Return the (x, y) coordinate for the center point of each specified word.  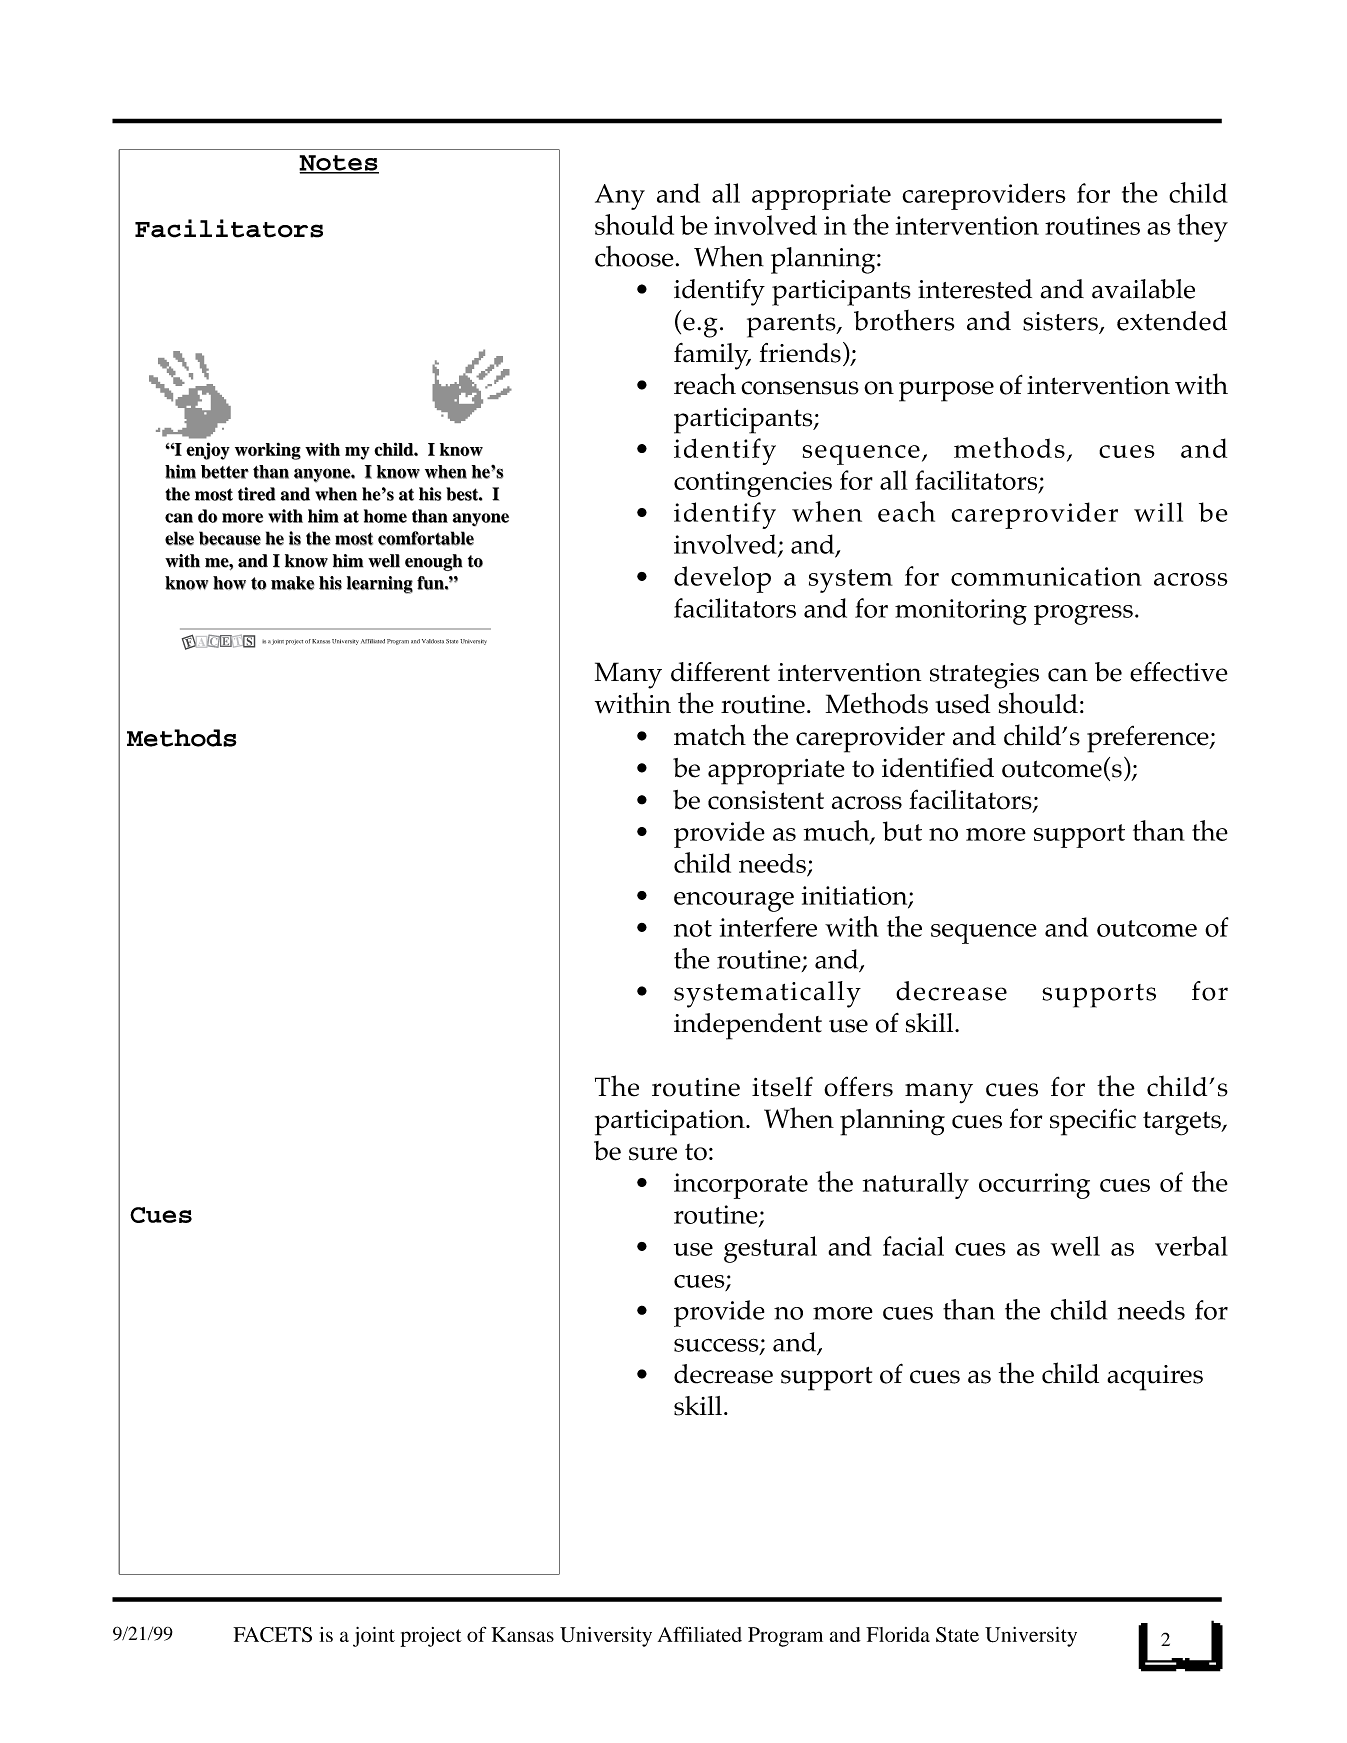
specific (1093, 1122)
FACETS (272, 1635)
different (720, 672)
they (1202, 228)
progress (1083, 615)
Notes (339, 164)
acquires (1155, 1378)
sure (653, 1154)
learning (380, 585)
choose (634, 256)
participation (671, 1122)
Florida (898, 1634)
